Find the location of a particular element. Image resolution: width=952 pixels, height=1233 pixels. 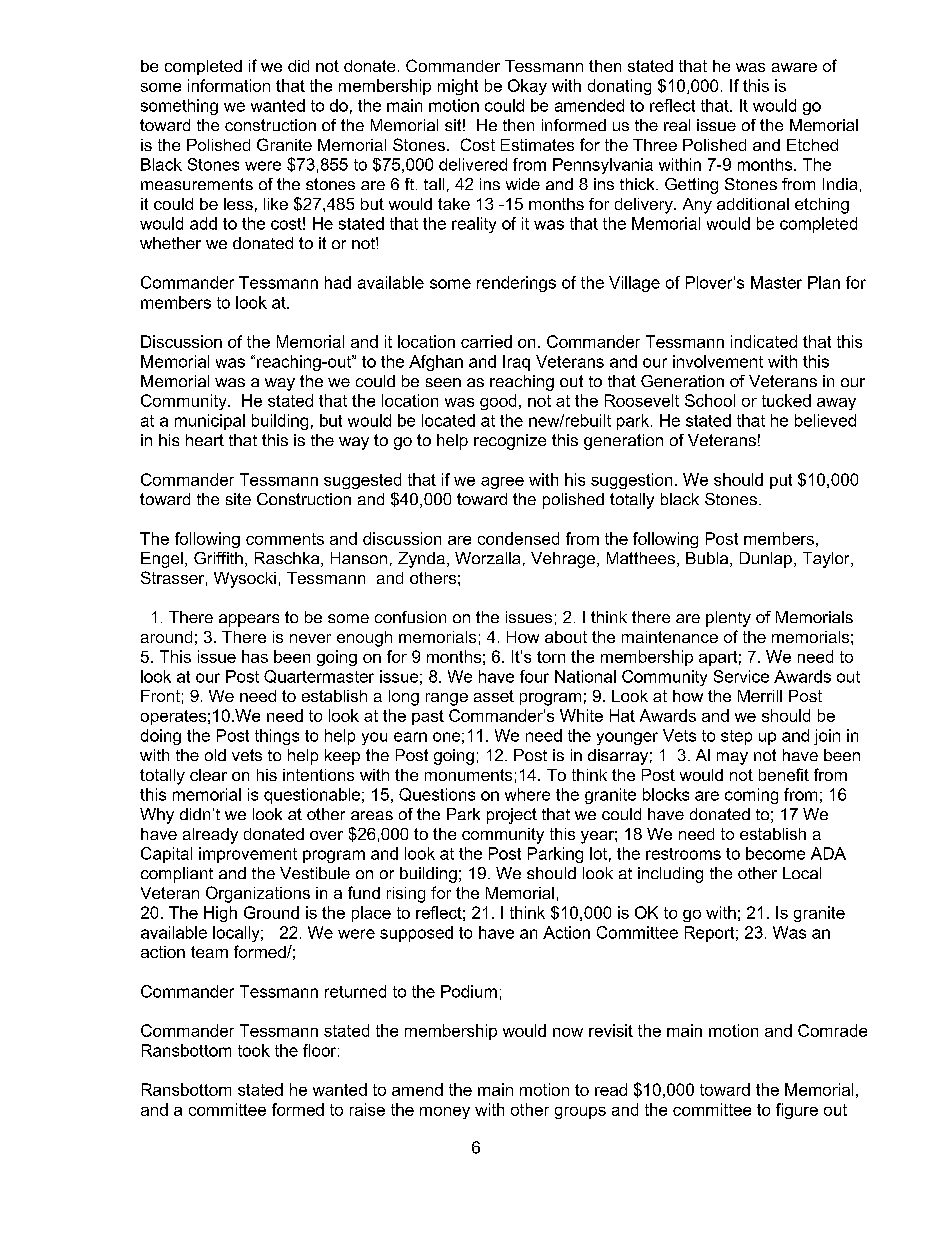

condensed is located at coordinates (518, 538).
